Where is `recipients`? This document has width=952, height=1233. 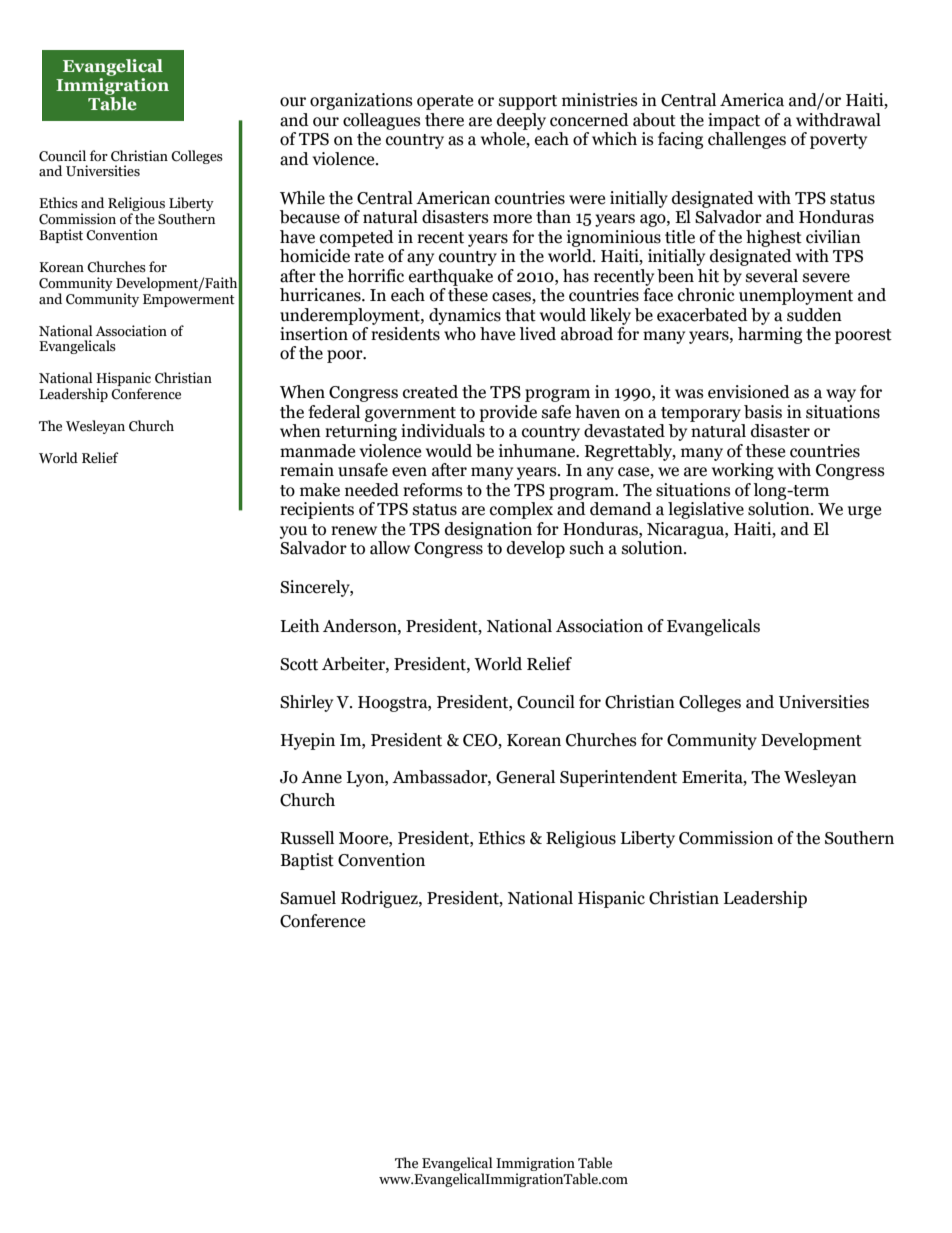 recipients is located at coordinates (317, 510).
